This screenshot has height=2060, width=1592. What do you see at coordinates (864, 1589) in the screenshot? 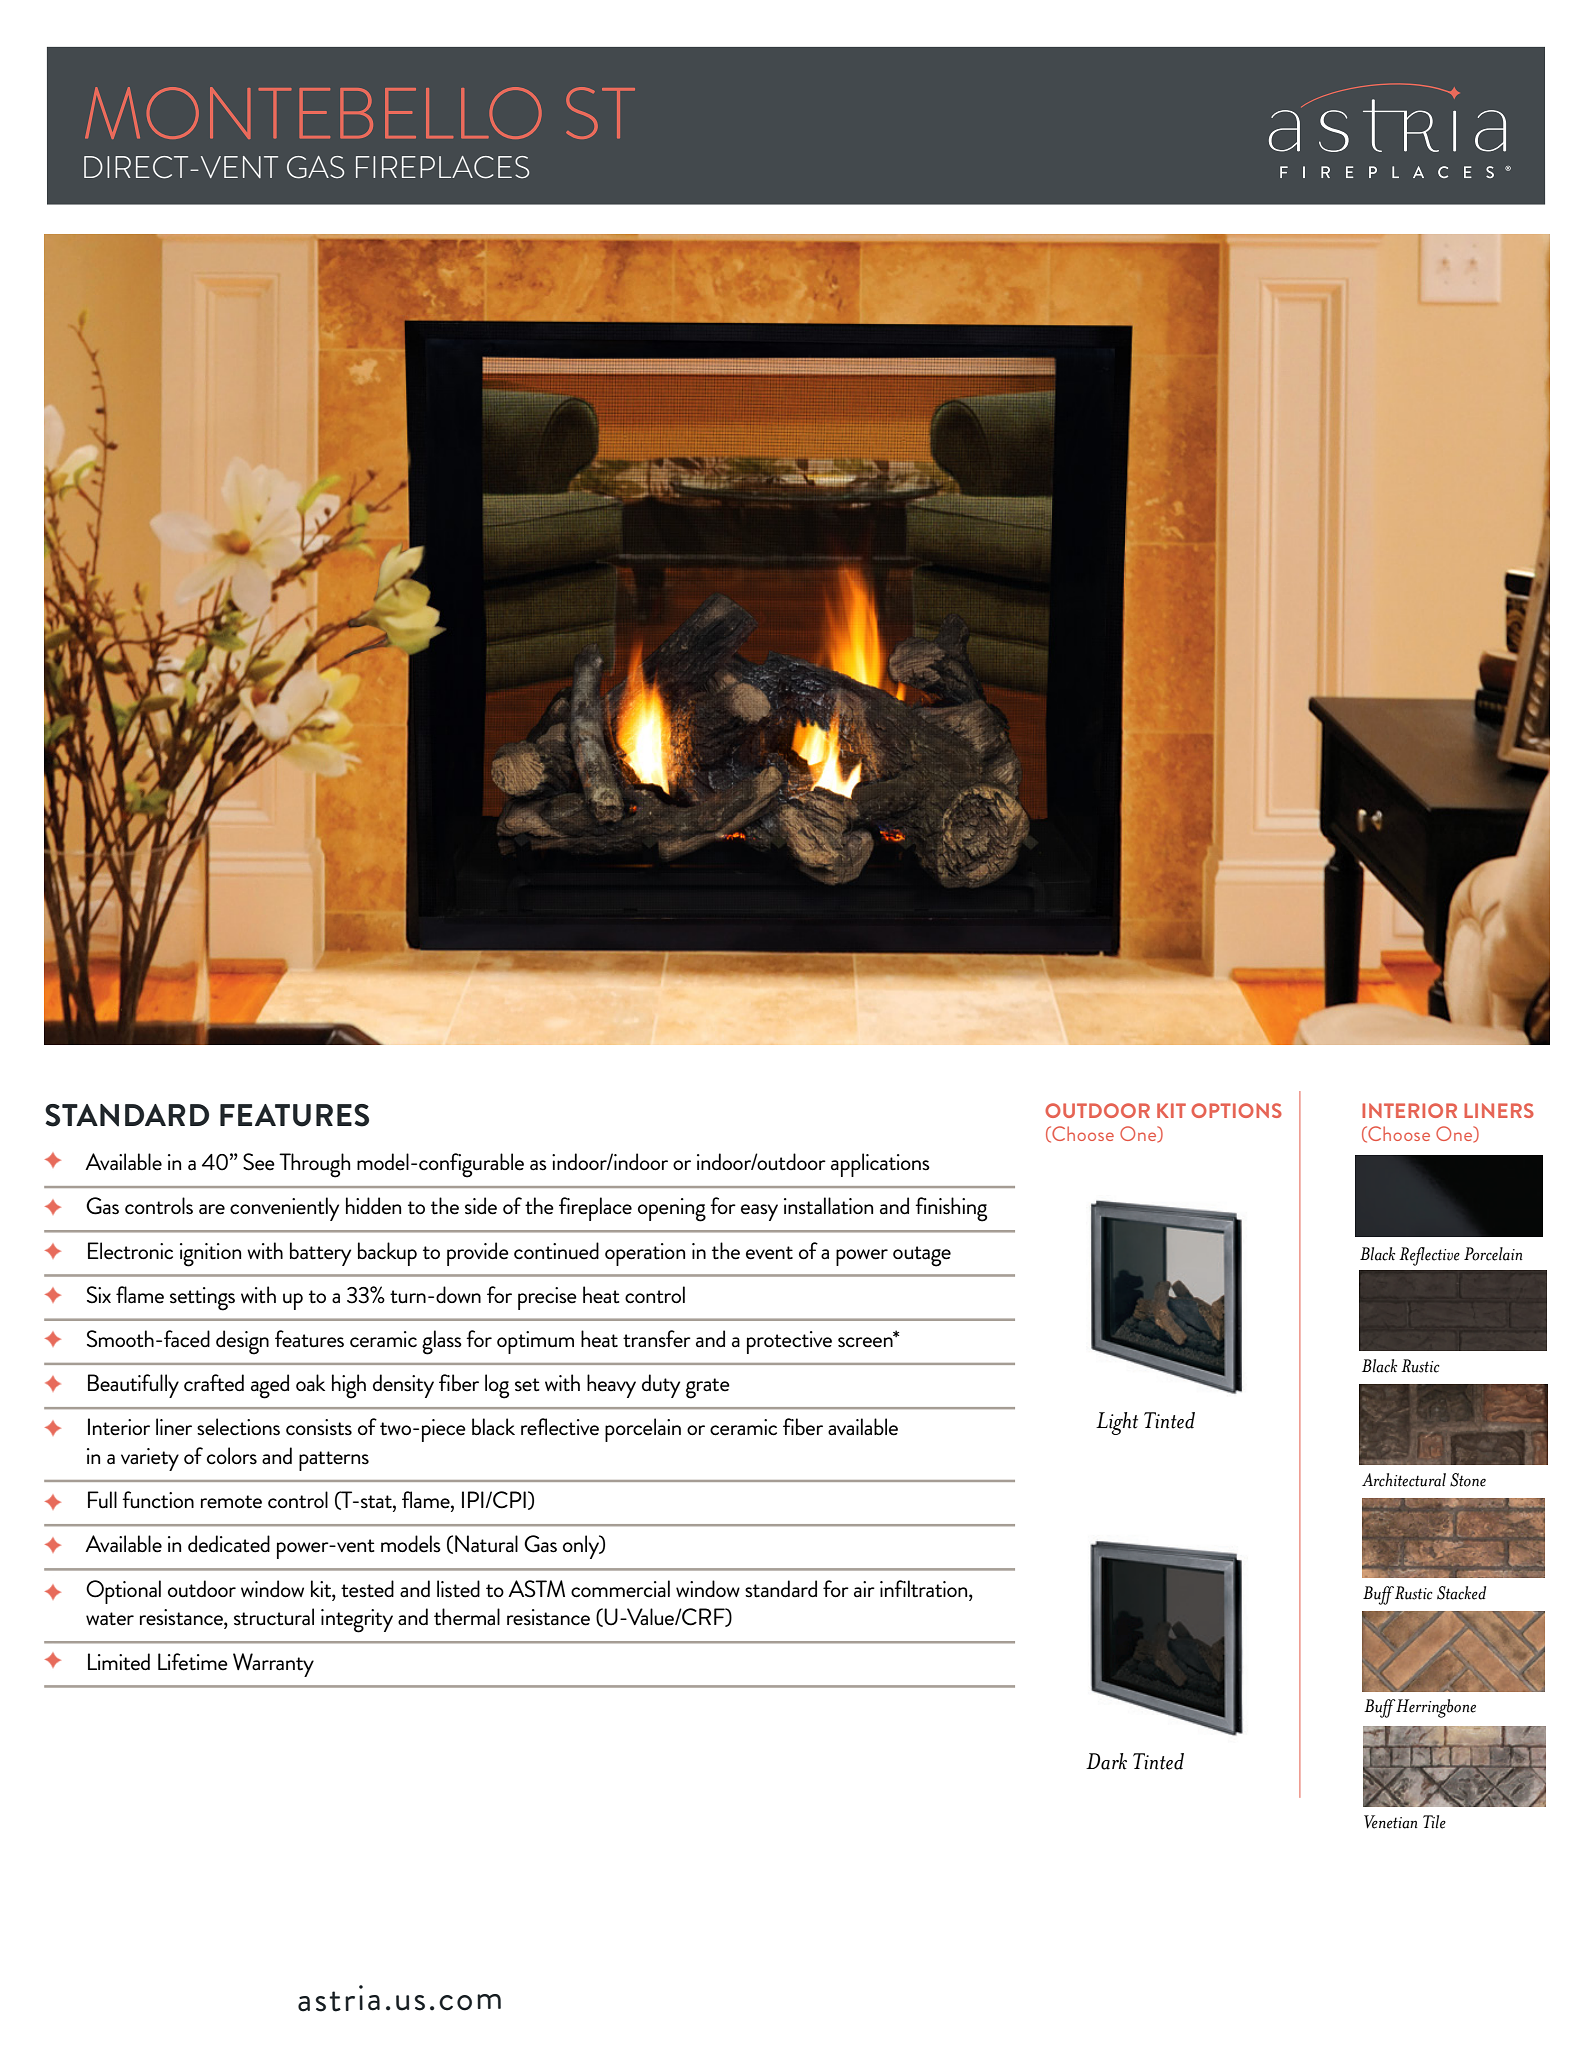
I see `air` at bounding box center [864, 1589].
